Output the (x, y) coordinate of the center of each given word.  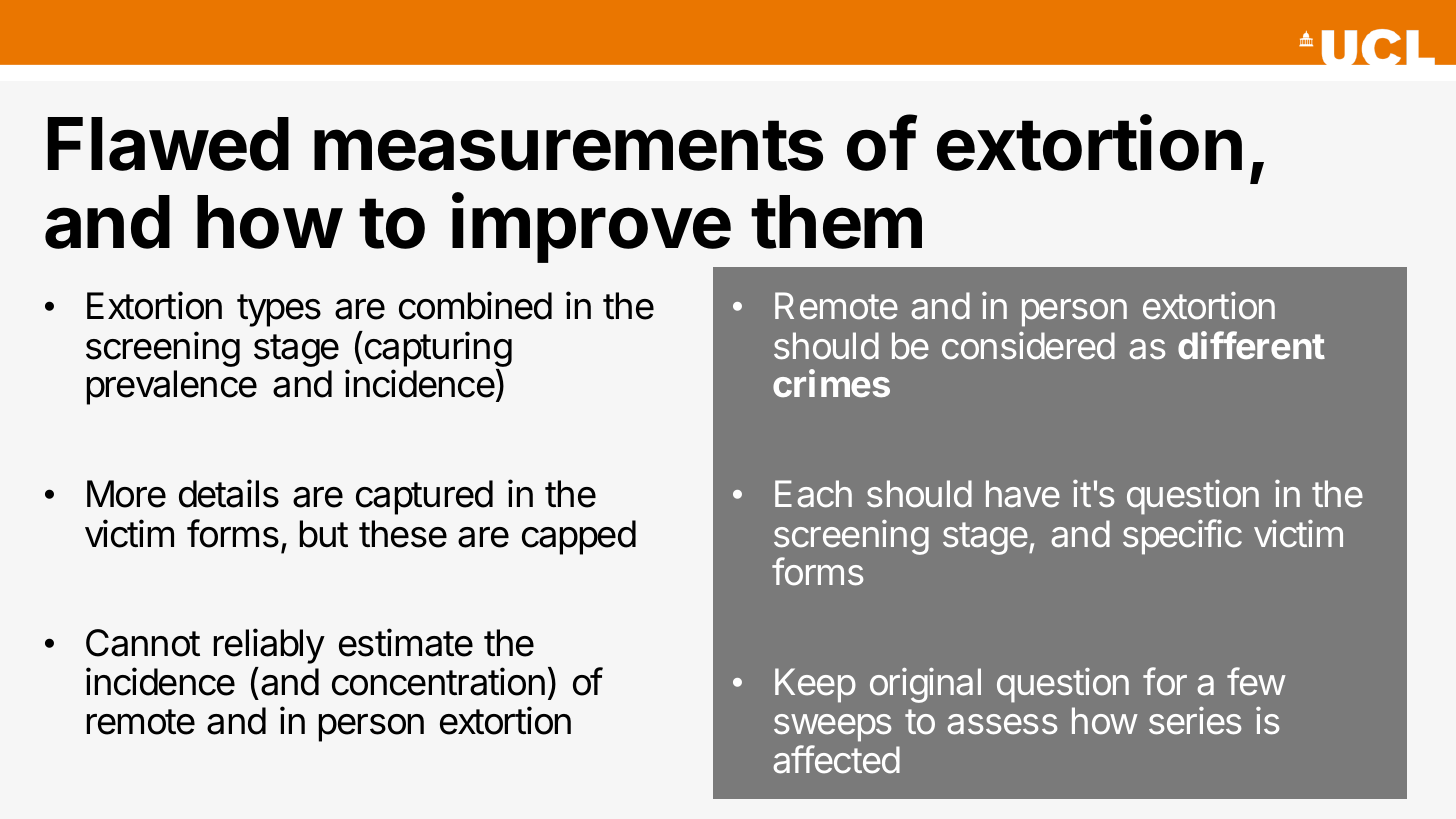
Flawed (168, 144)
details (229, 493)
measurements (568, 145)
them (836, 222)
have (1023, 494)
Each (813, 494)
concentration (438, 681)
